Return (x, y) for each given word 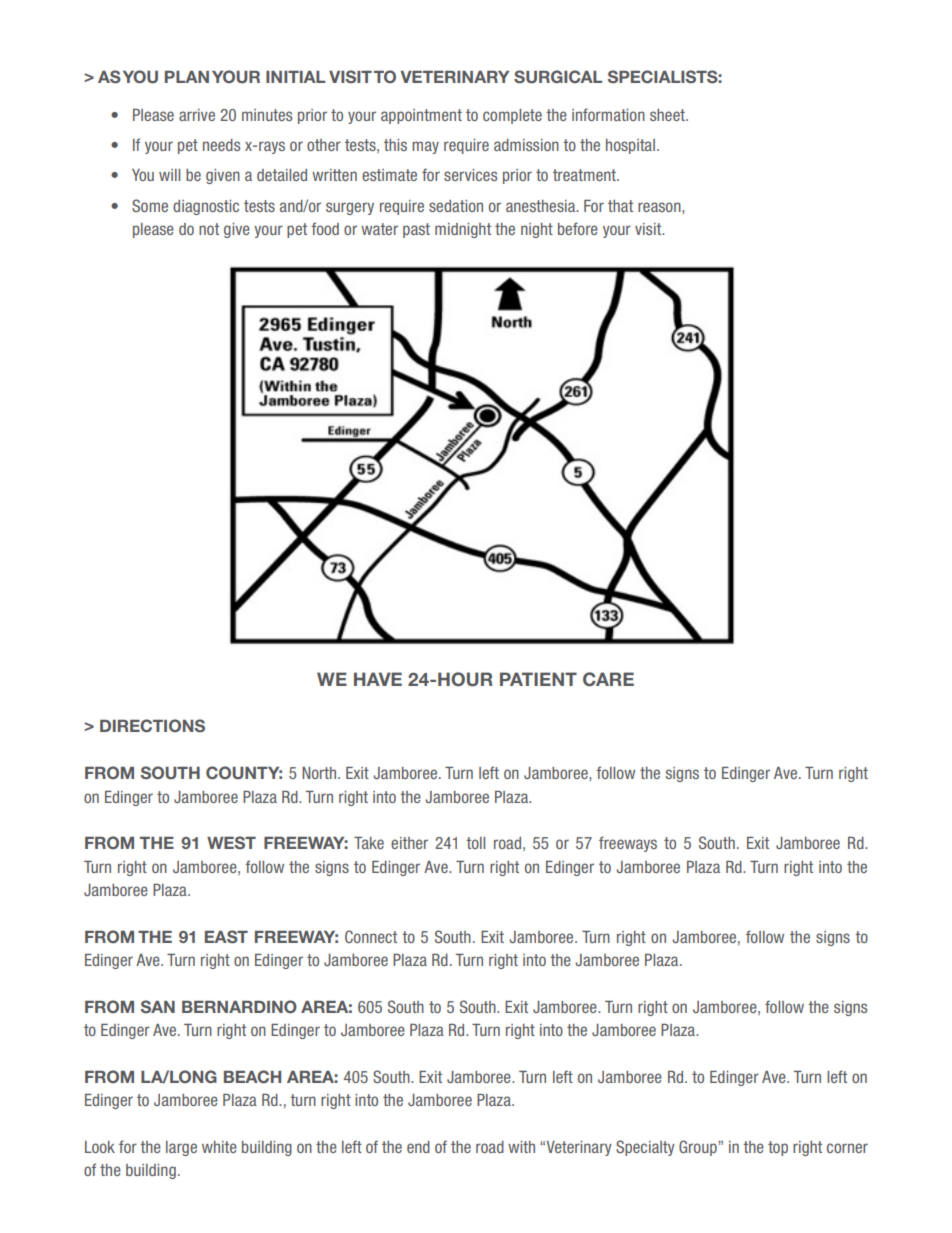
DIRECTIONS (152, 726)
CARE (608, 679)
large (181, 1148)
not (209, 229)
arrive (197, 115)
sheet (668, 115)
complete (512, 116)
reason (660, 207)
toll (475, 843)
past (416, 230)
